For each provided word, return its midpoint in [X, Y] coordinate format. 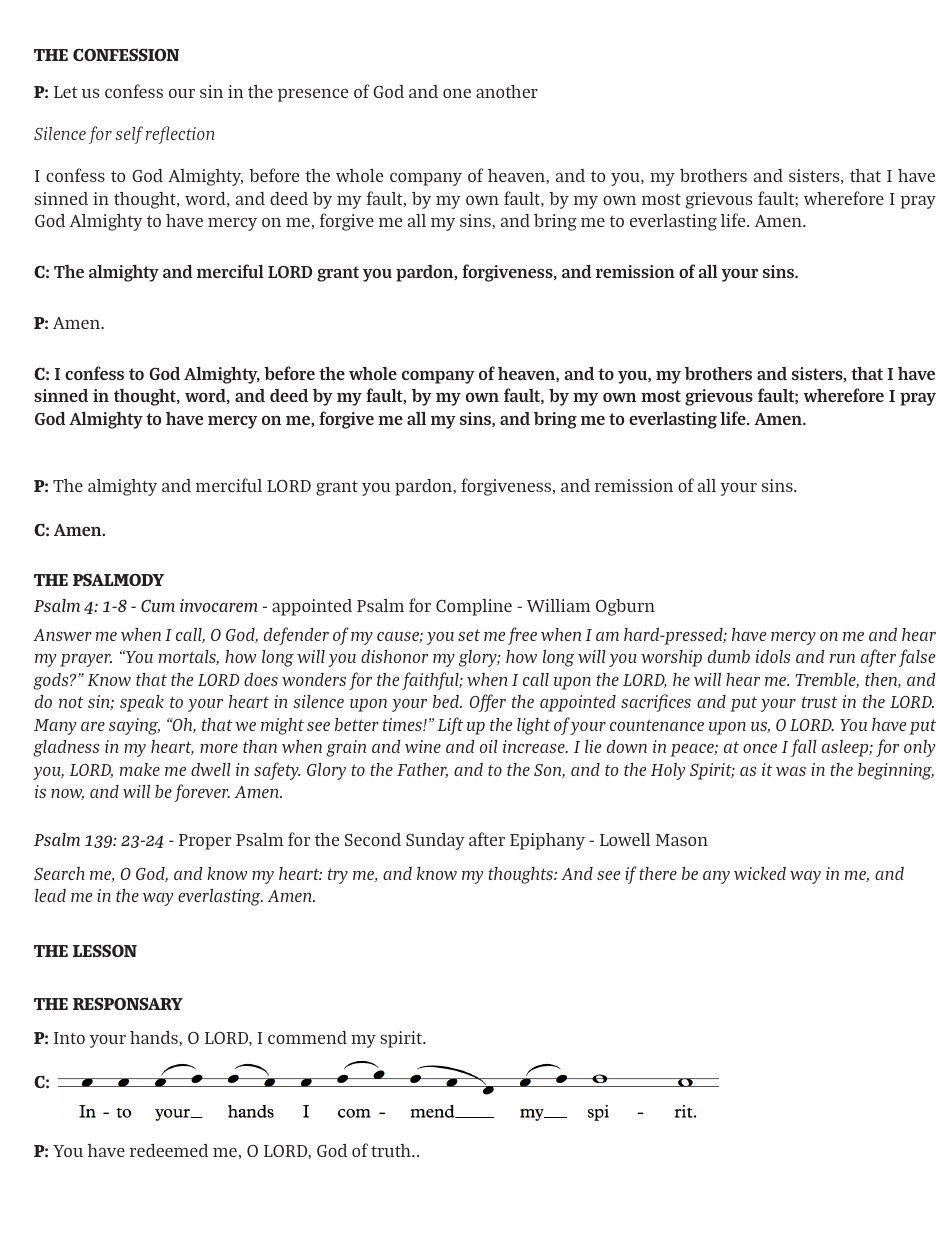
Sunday [435, 841]
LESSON [105, 950]
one [457, 93]
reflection [180, 135]
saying [134, 726]
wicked [760, 873]
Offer [488, 703]
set [469, 635]
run [842, 658]
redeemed [169, 1150]
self [129, 135]
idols [773, 656]
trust [819, 702]
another [507, 91]
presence [313, 95]
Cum [158, 606]
